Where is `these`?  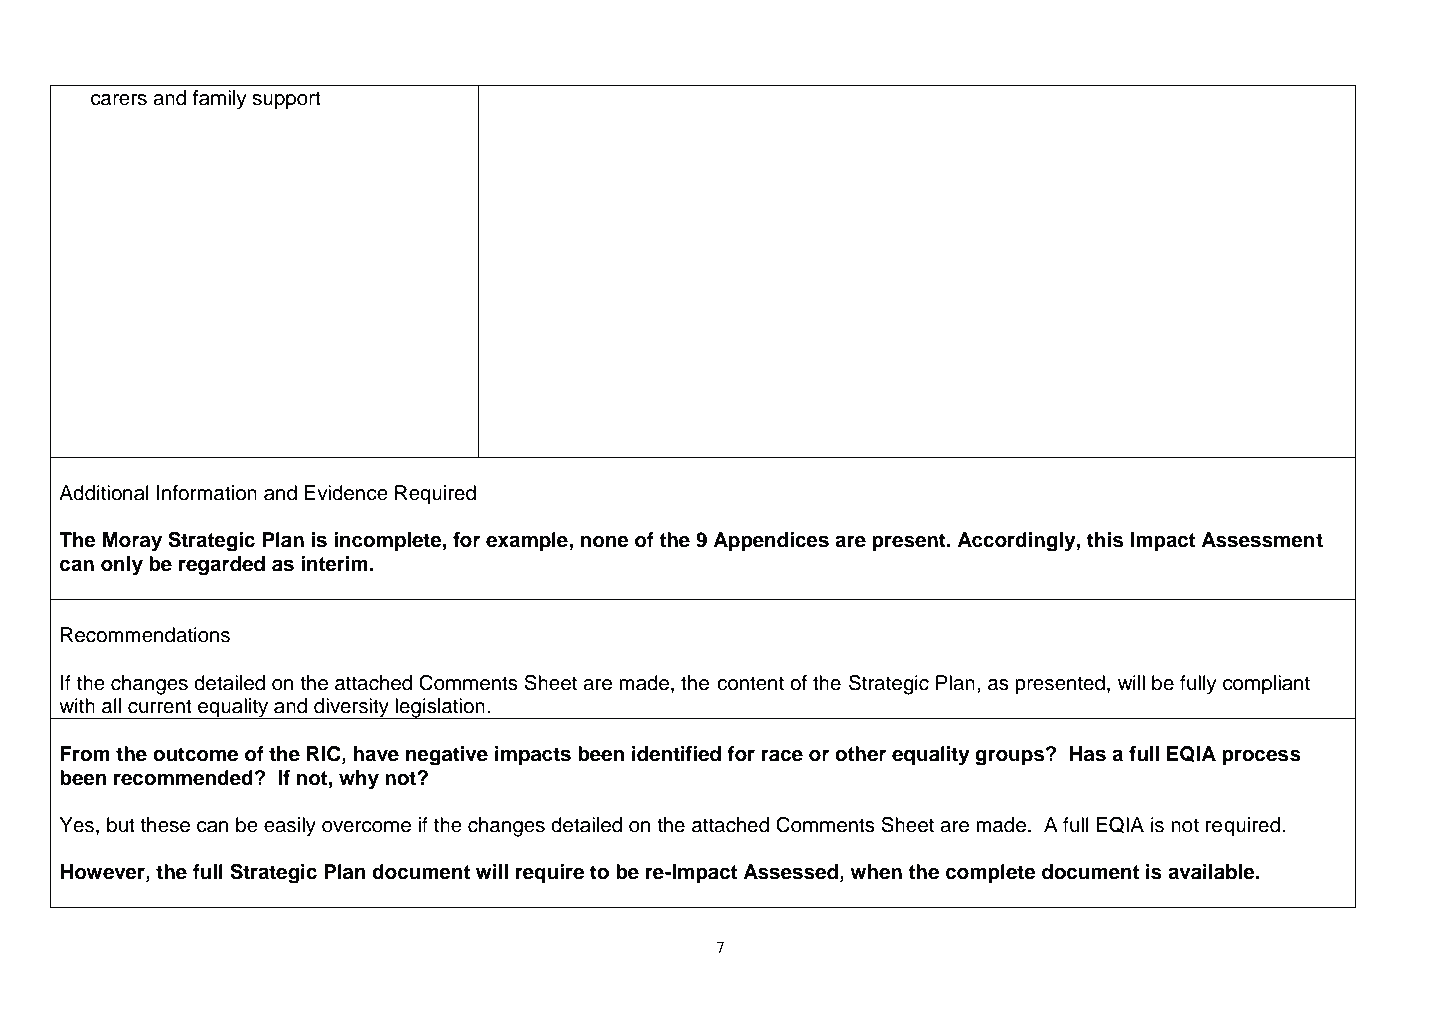 these is located at coordinates (165, 825).
